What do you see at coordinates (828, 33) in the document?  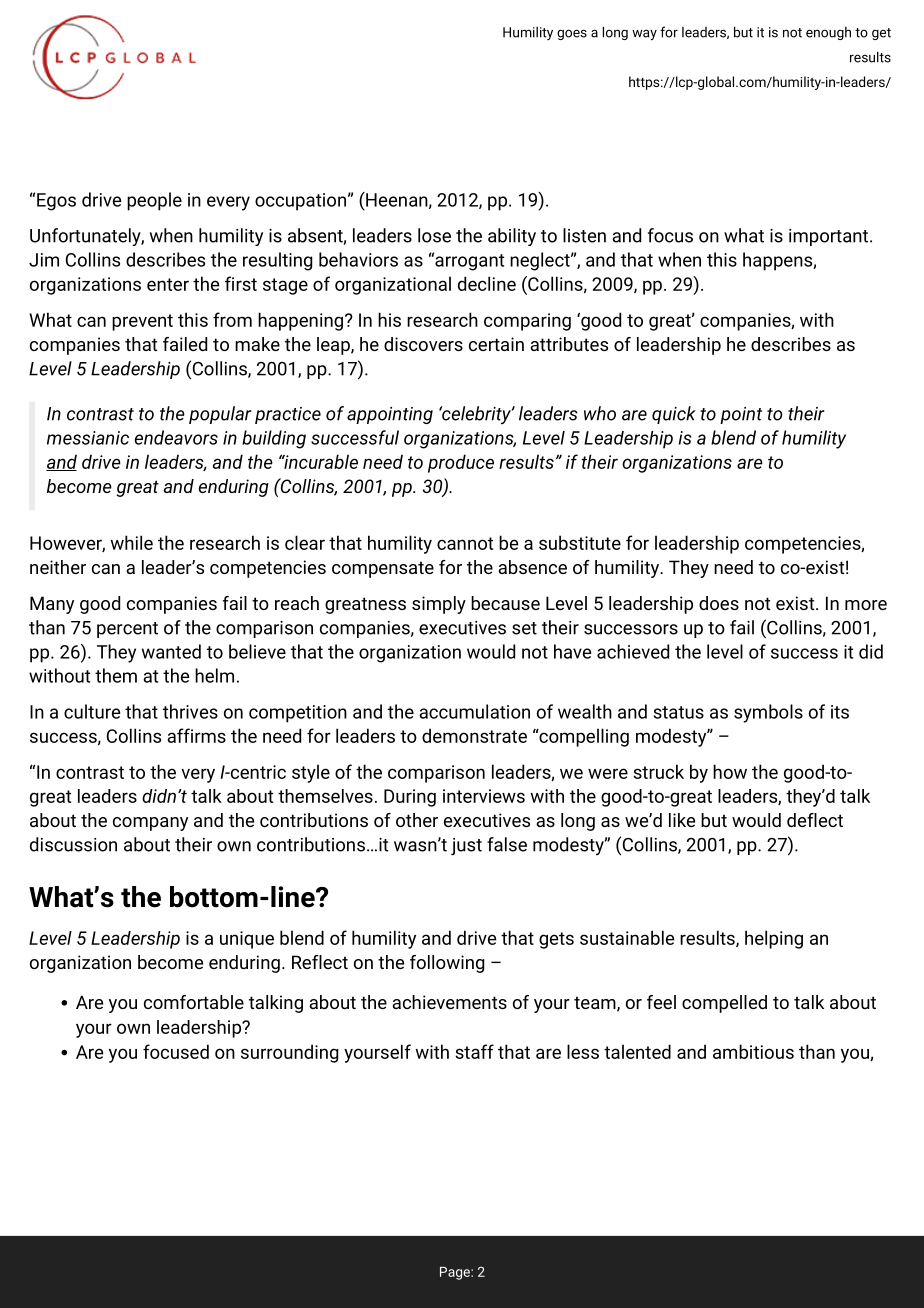 I see `enough` at bounding box center [828, 33].
